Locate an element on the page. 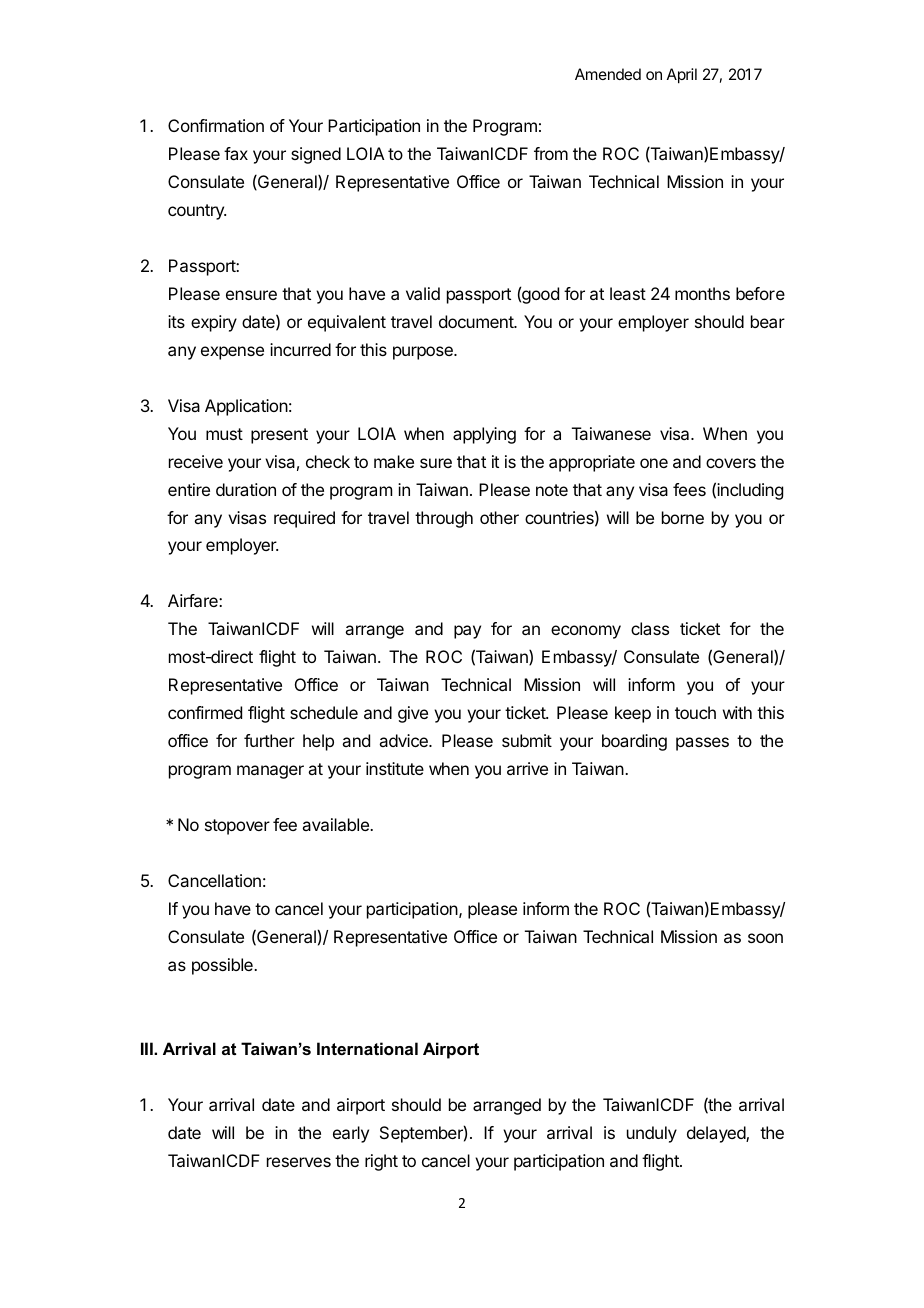 This page has height=1308, width=924. from is located at coordinates (551, 153).
